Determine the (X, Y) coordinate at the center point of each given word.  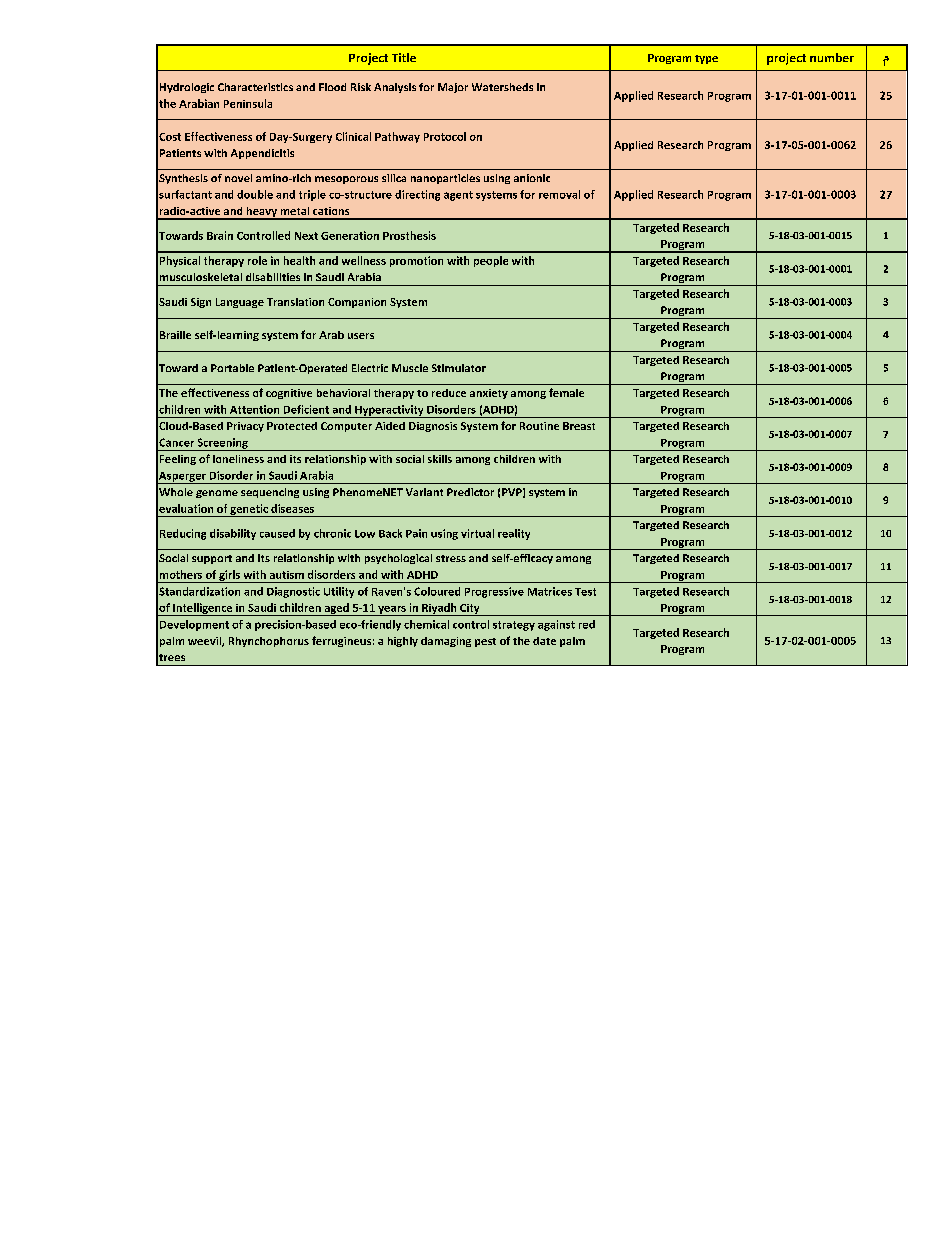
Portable (232, 368)
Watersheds (502, 87)
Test (585, 592)
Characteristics (255, 87)
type (706, 59)
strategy (514, 626)
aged (336, 609)
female (566, 392)
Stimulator (459, 368)
